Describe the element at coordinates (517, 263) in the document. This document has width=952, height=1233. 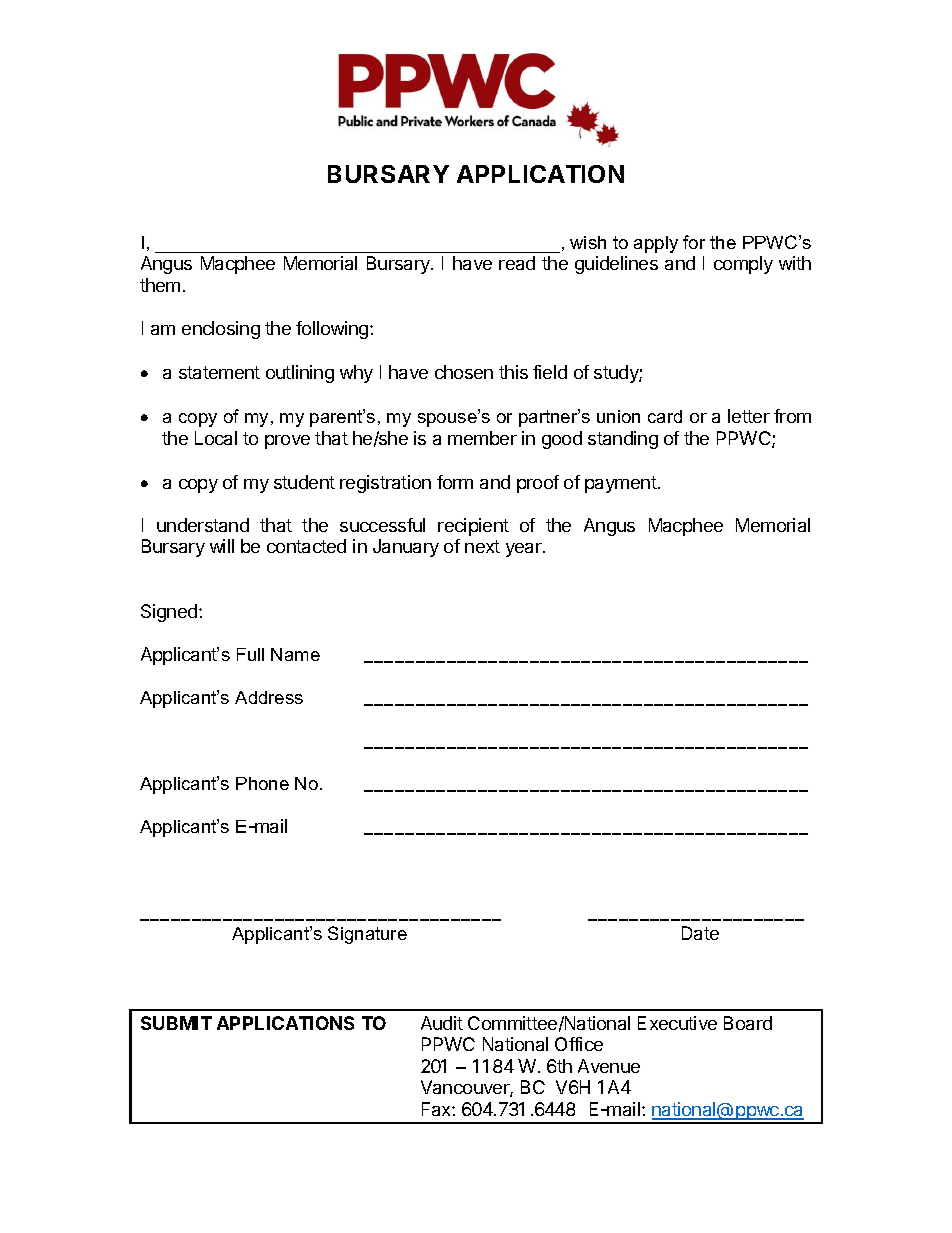
I see `read` at that location.
